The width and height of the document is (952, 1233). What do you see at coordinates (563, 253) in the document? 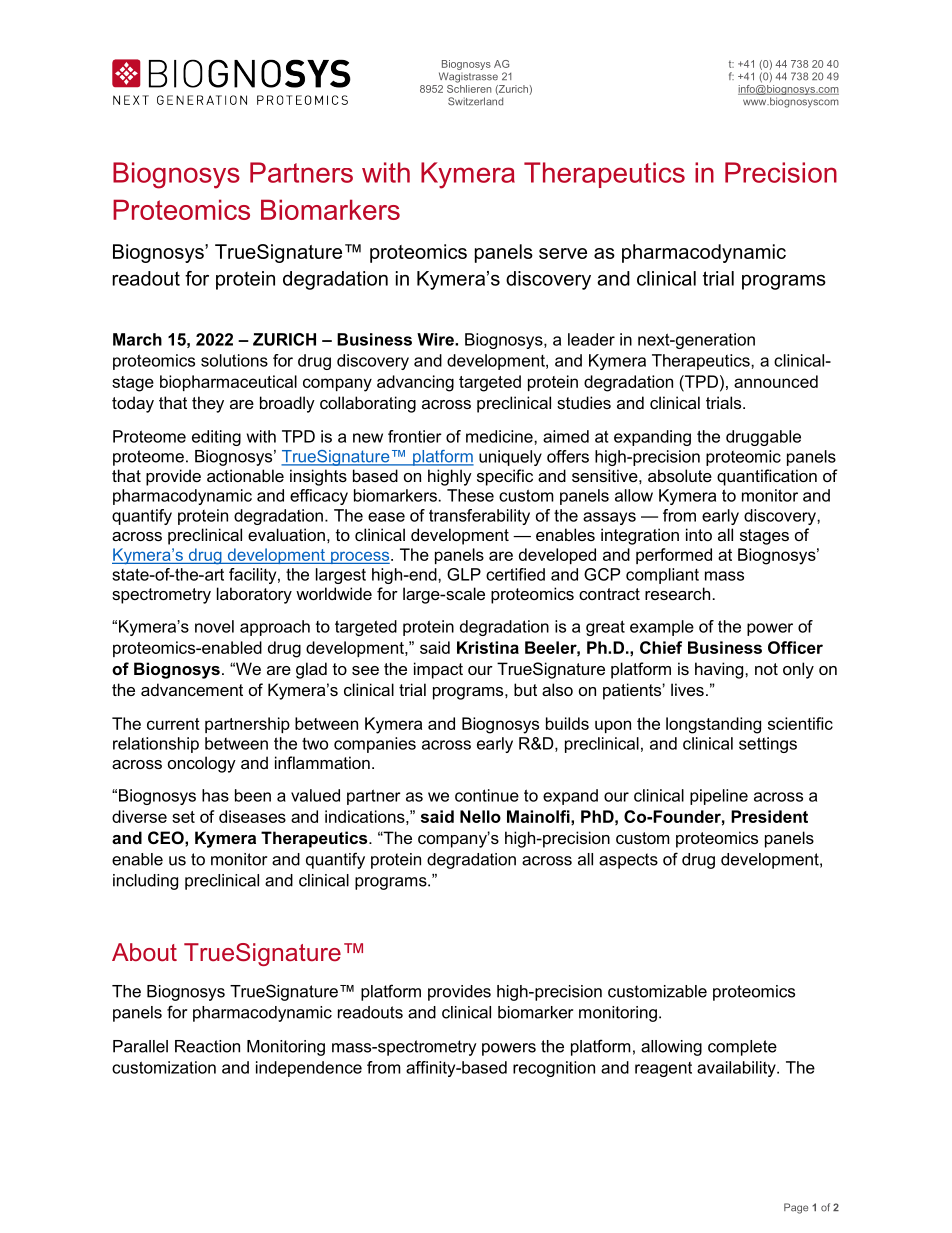
I see `serve` at bounding box center [563, 253].
